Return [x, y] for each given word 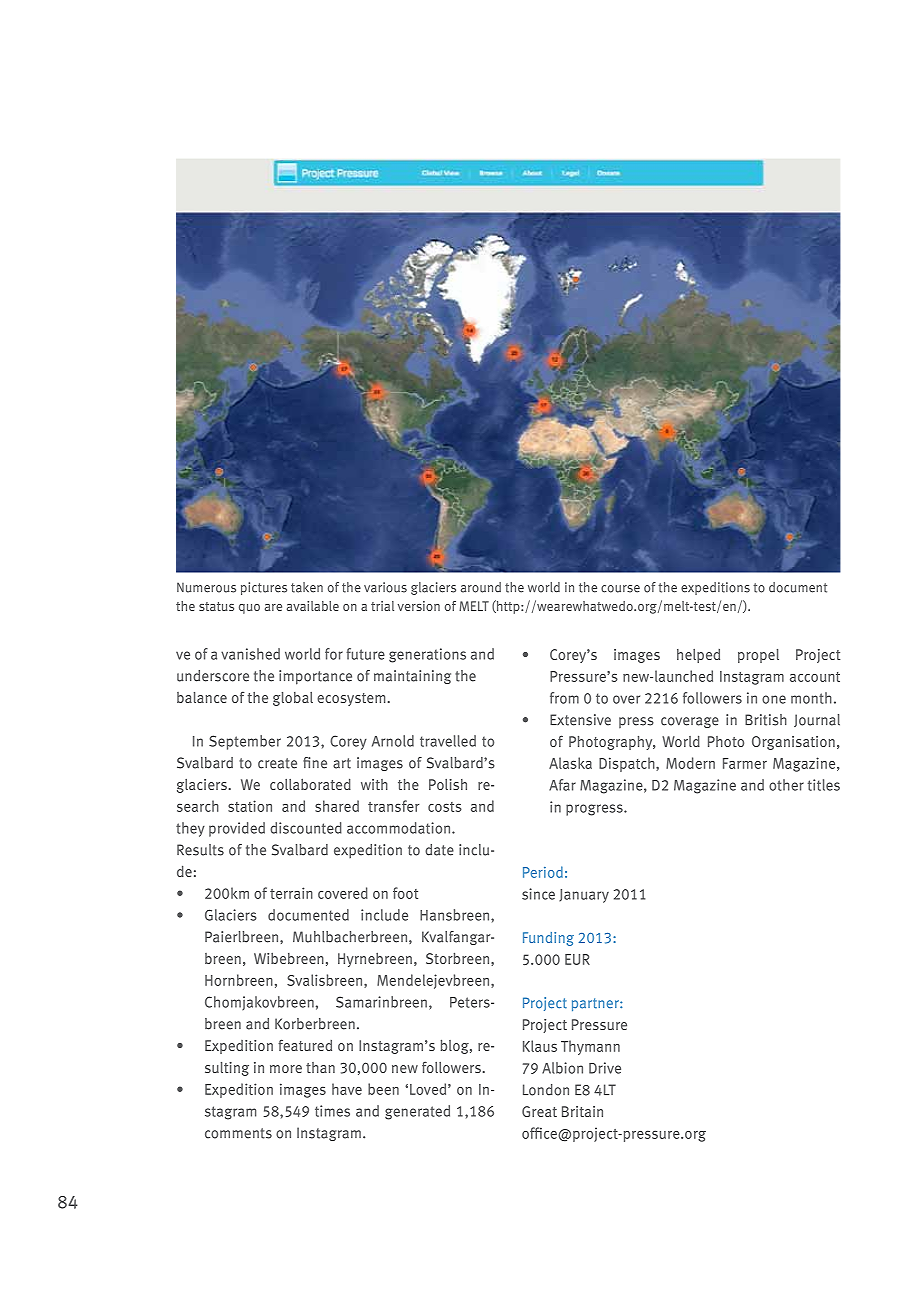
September [245, 742]
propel [758, 656]
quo [249, 609]
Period [543, 872]
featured [305, 1045]
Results [200, 850]
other [786, 785]
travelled [448, 741]
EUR [577, 959]
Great [539, 1111]
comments [238, 1133]
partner [596, 1004]
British [766, 720]
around [481, 587]
